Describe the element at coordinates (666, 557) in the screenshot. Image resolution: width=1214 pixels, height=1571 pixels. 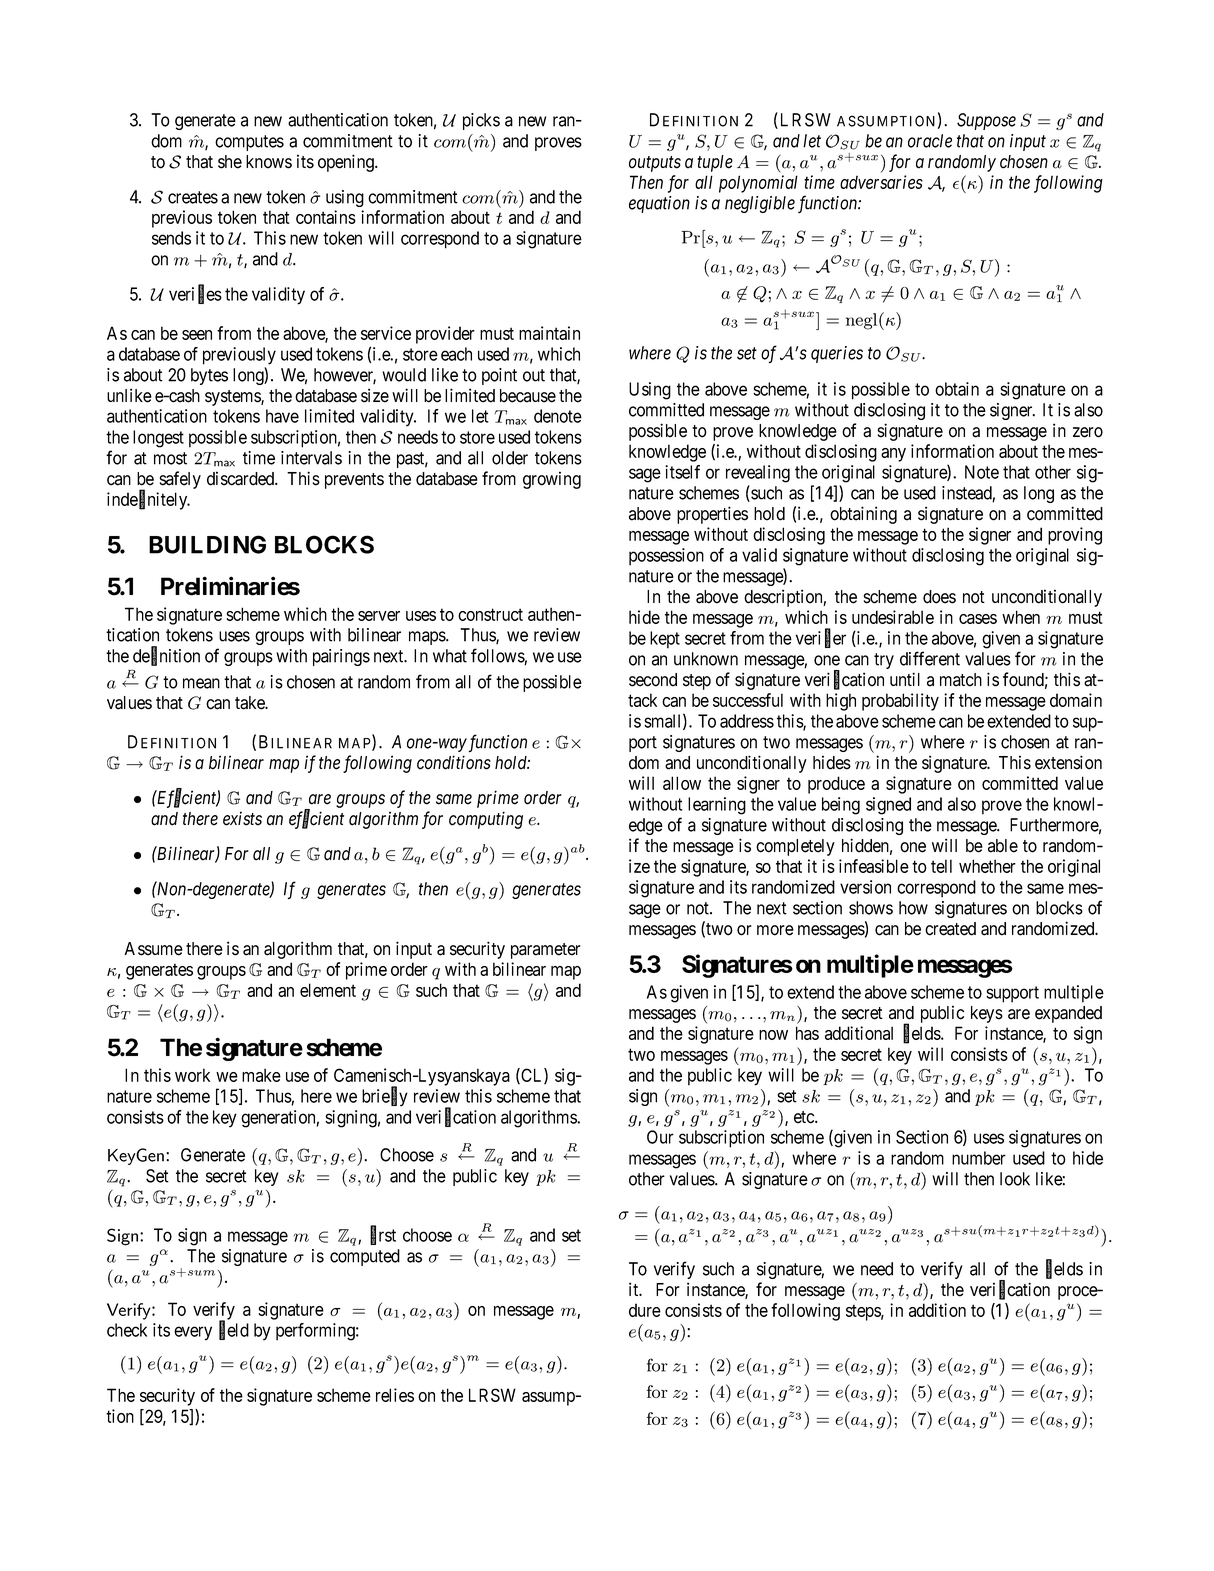
I see `possession` at that location.
